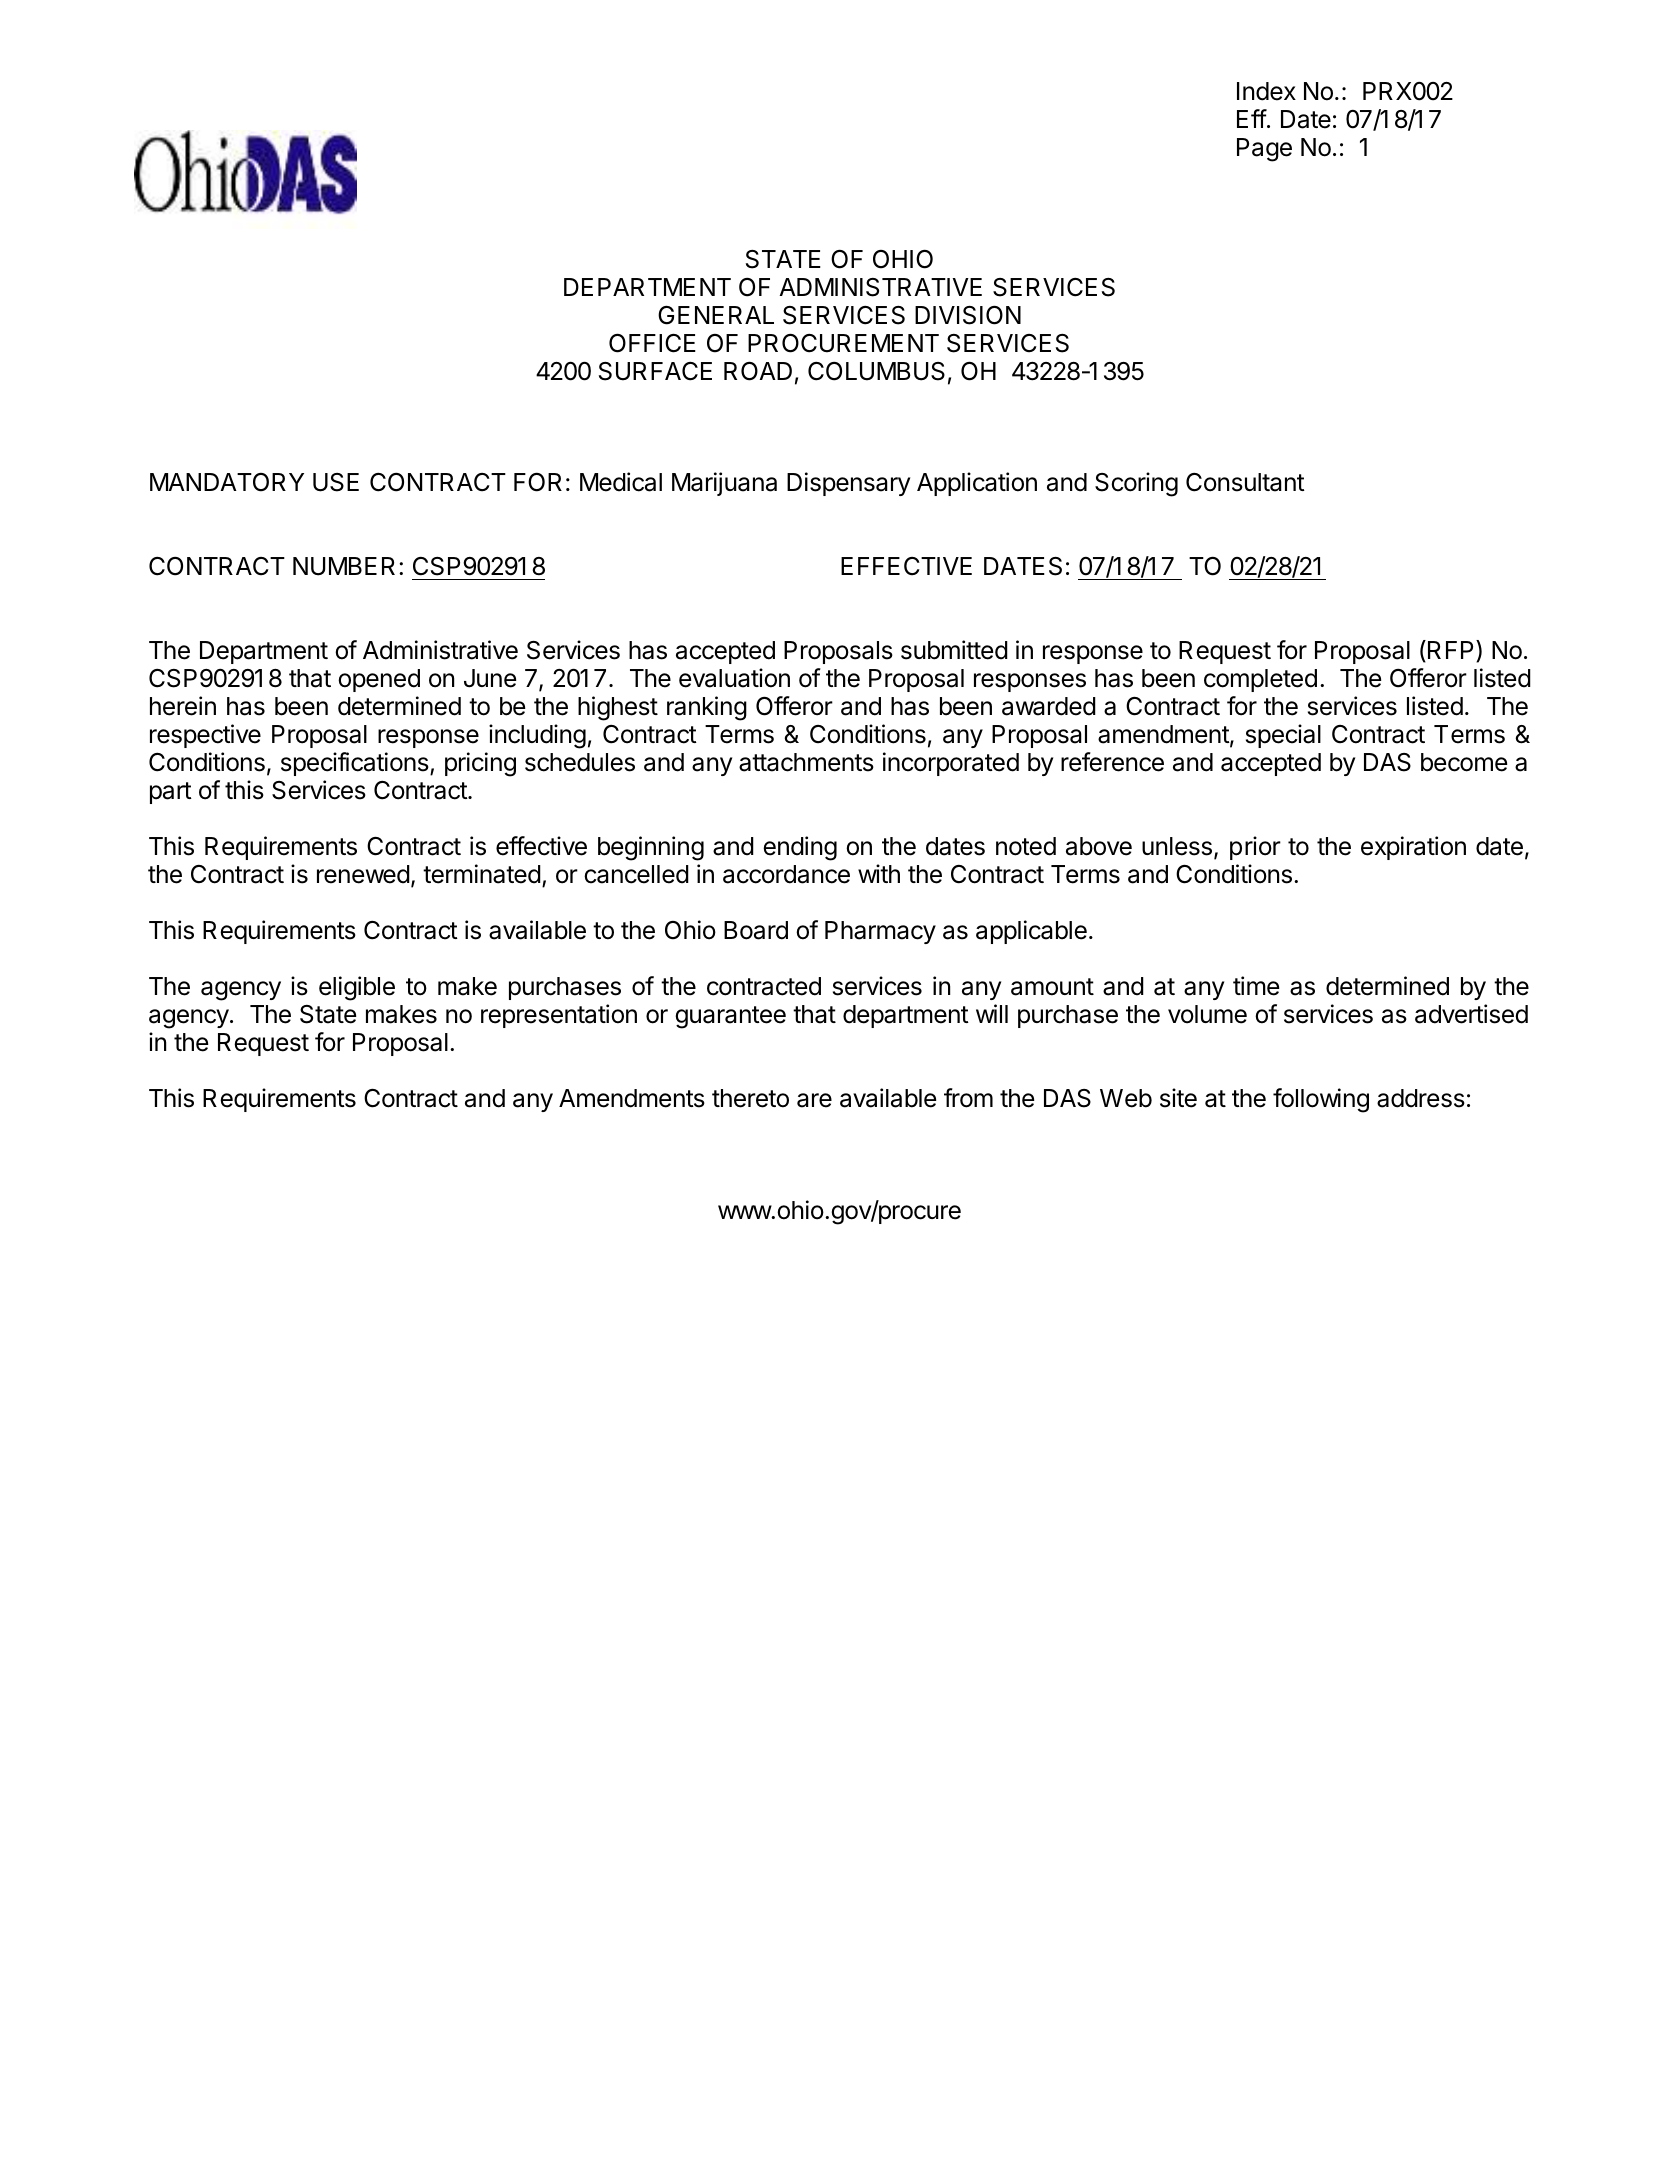 This screenshot has height=2173, width=1679. Describe the element at coordinates (344, 566) in the screenshot. I see `NUMBER` at that location.
